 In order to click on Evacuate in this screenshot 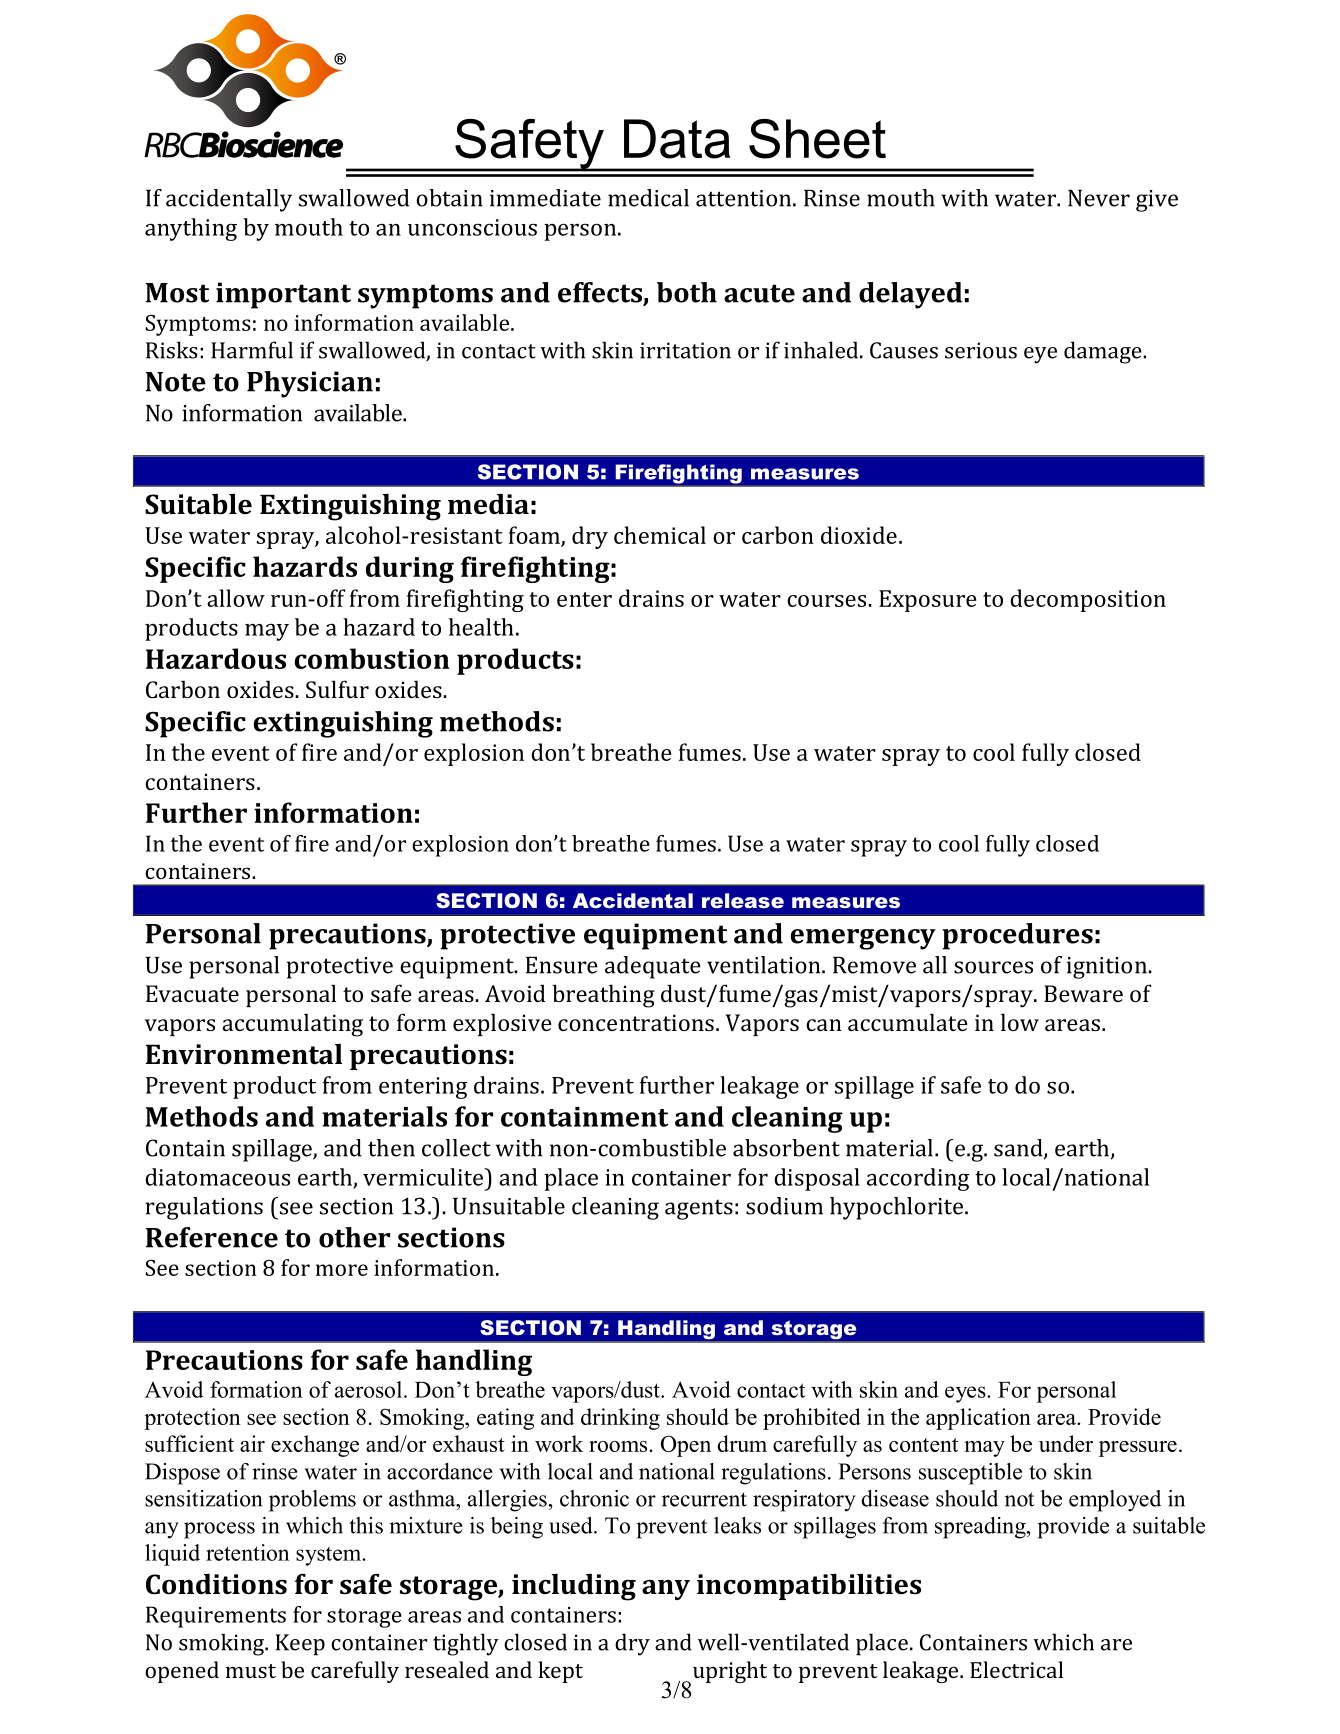, I will do `click(192, 993)`.
